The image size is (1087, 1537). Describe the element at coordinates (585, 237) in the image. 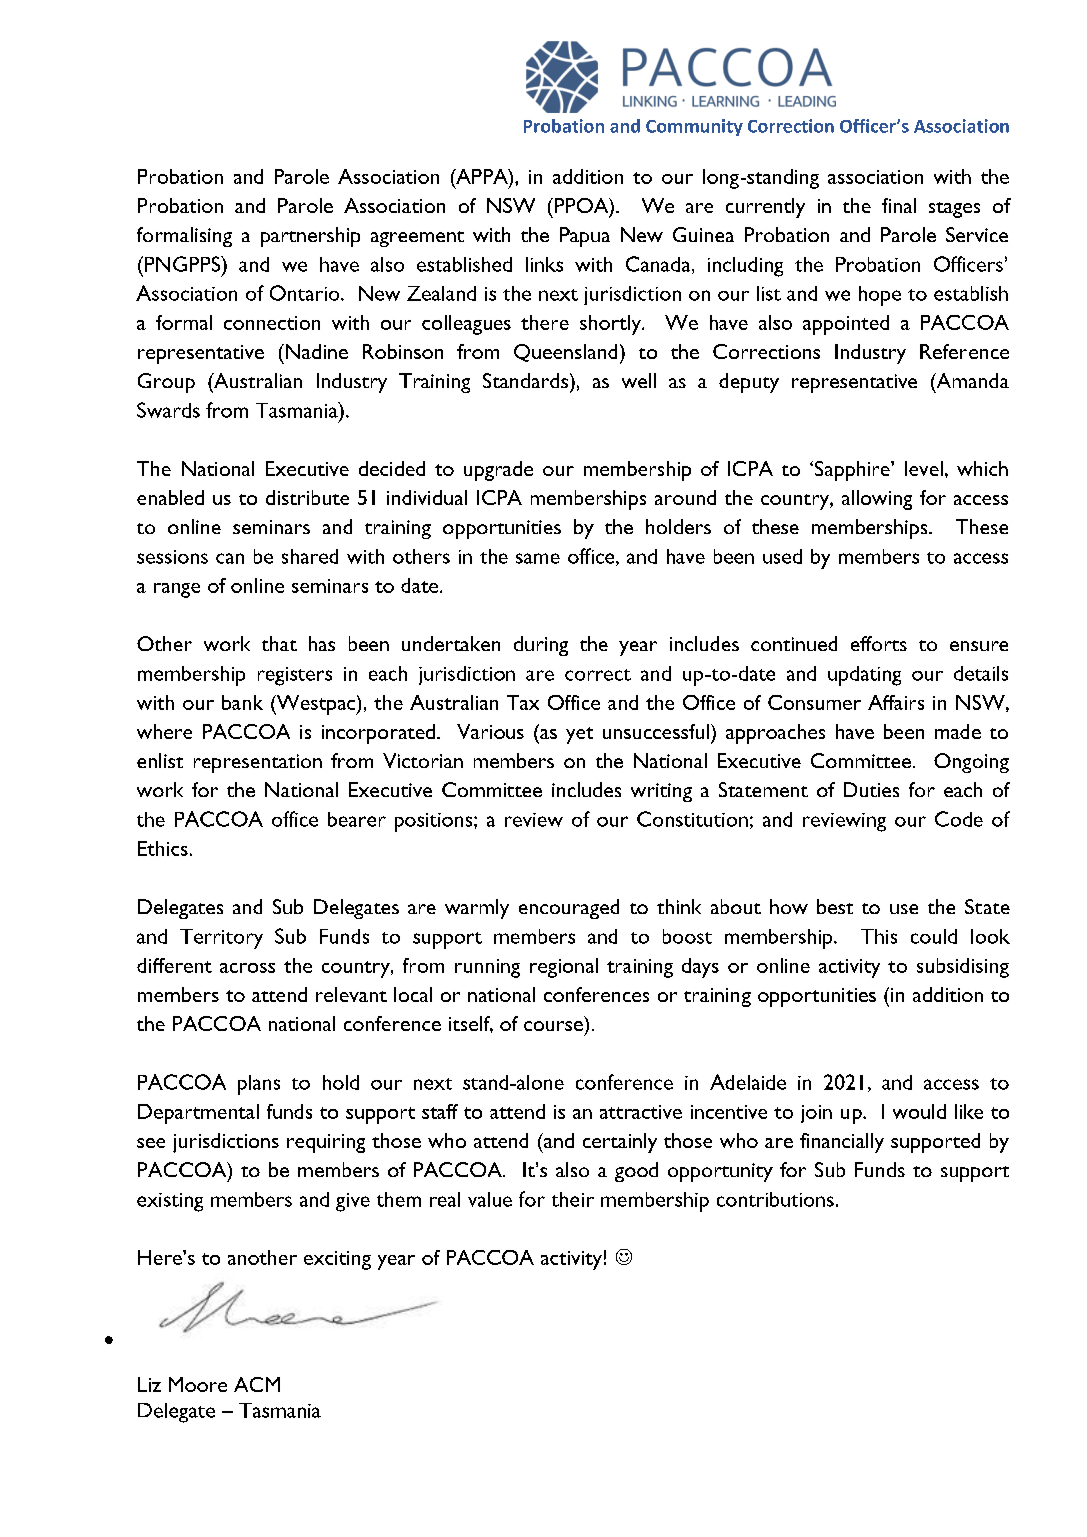

I see `Papua` at that location.
